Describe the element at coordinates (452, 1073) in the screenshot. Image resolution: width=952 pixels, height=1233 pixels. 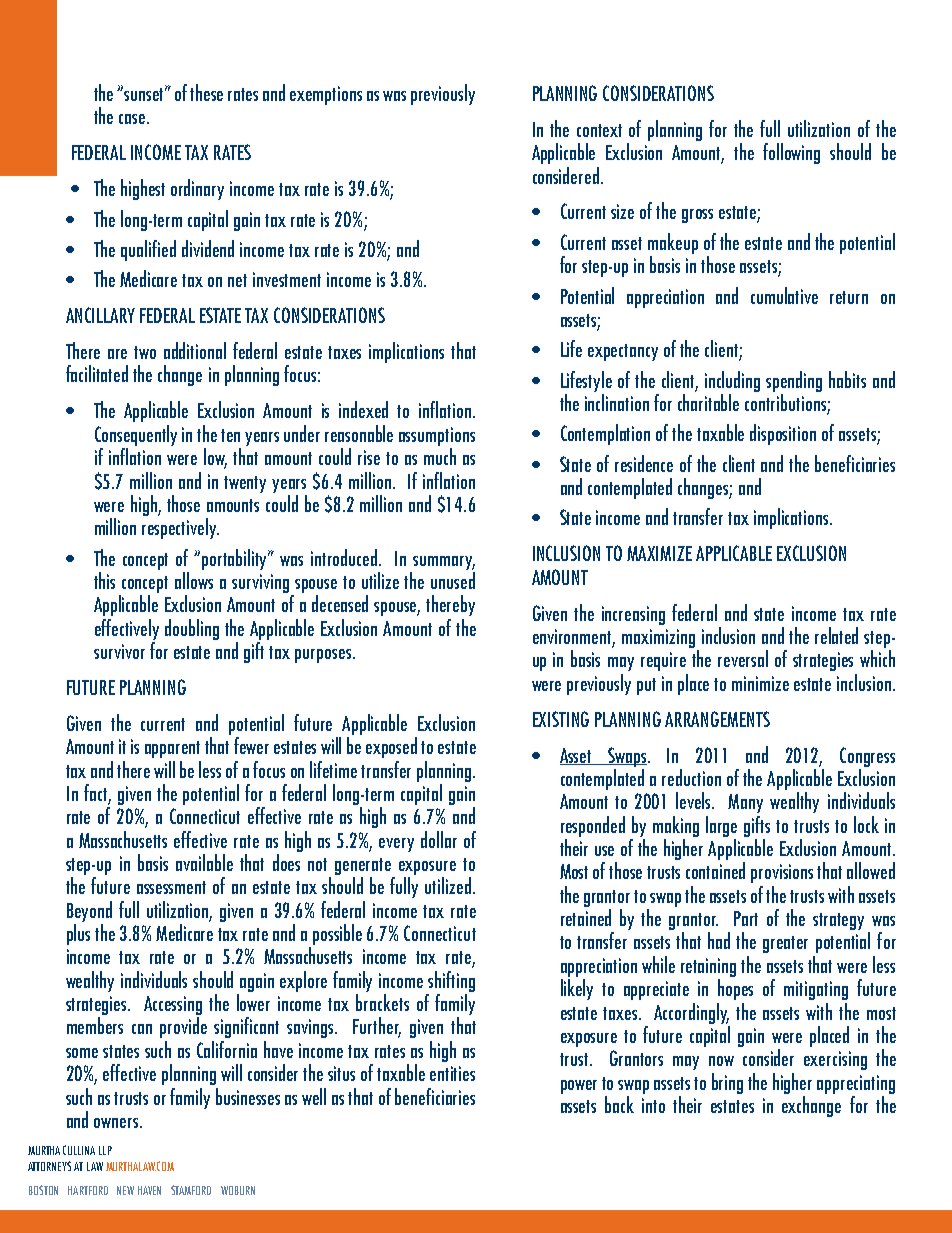
I see `entities` at that location.
